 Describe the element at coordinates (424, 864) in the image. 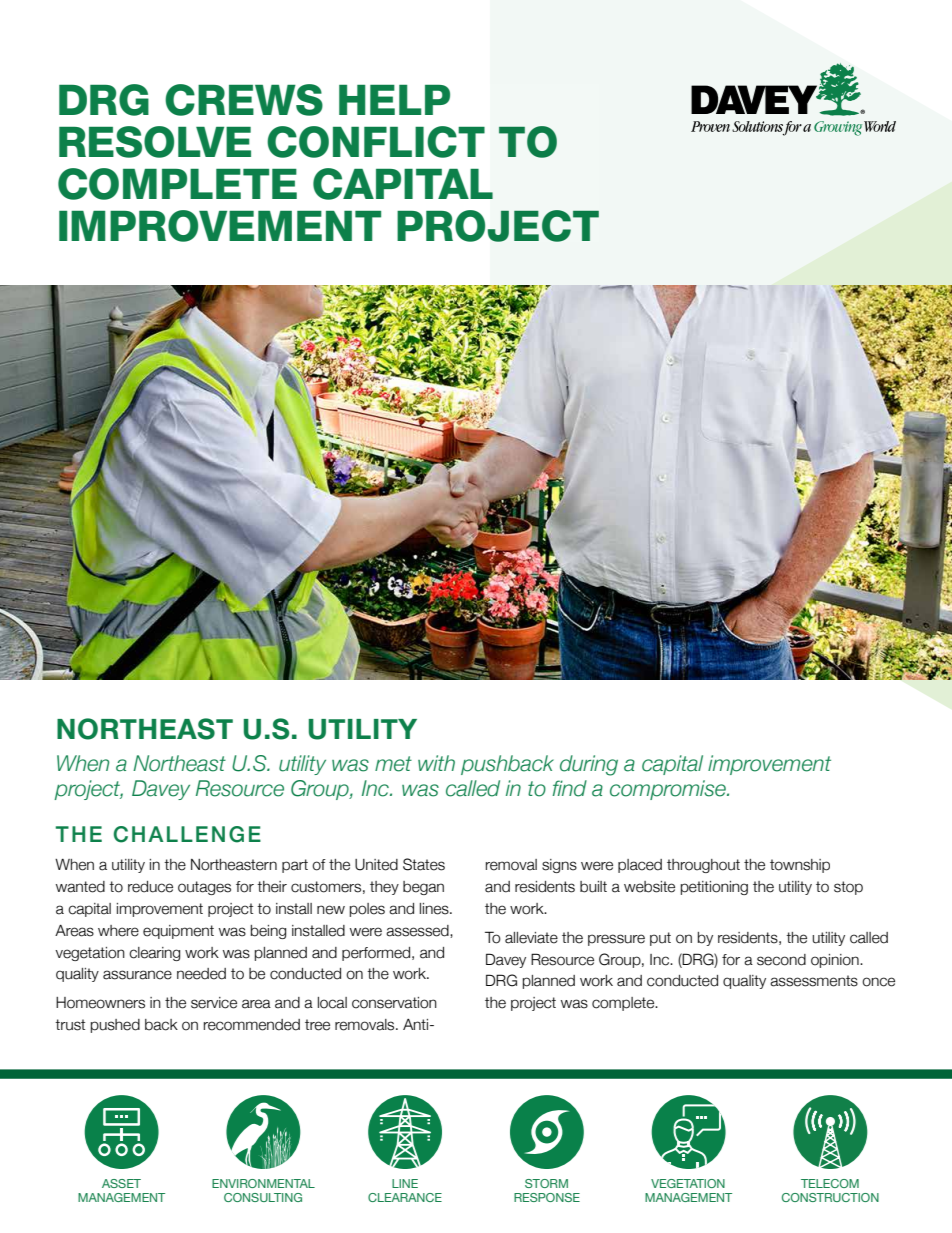

I see `States` at that location.
